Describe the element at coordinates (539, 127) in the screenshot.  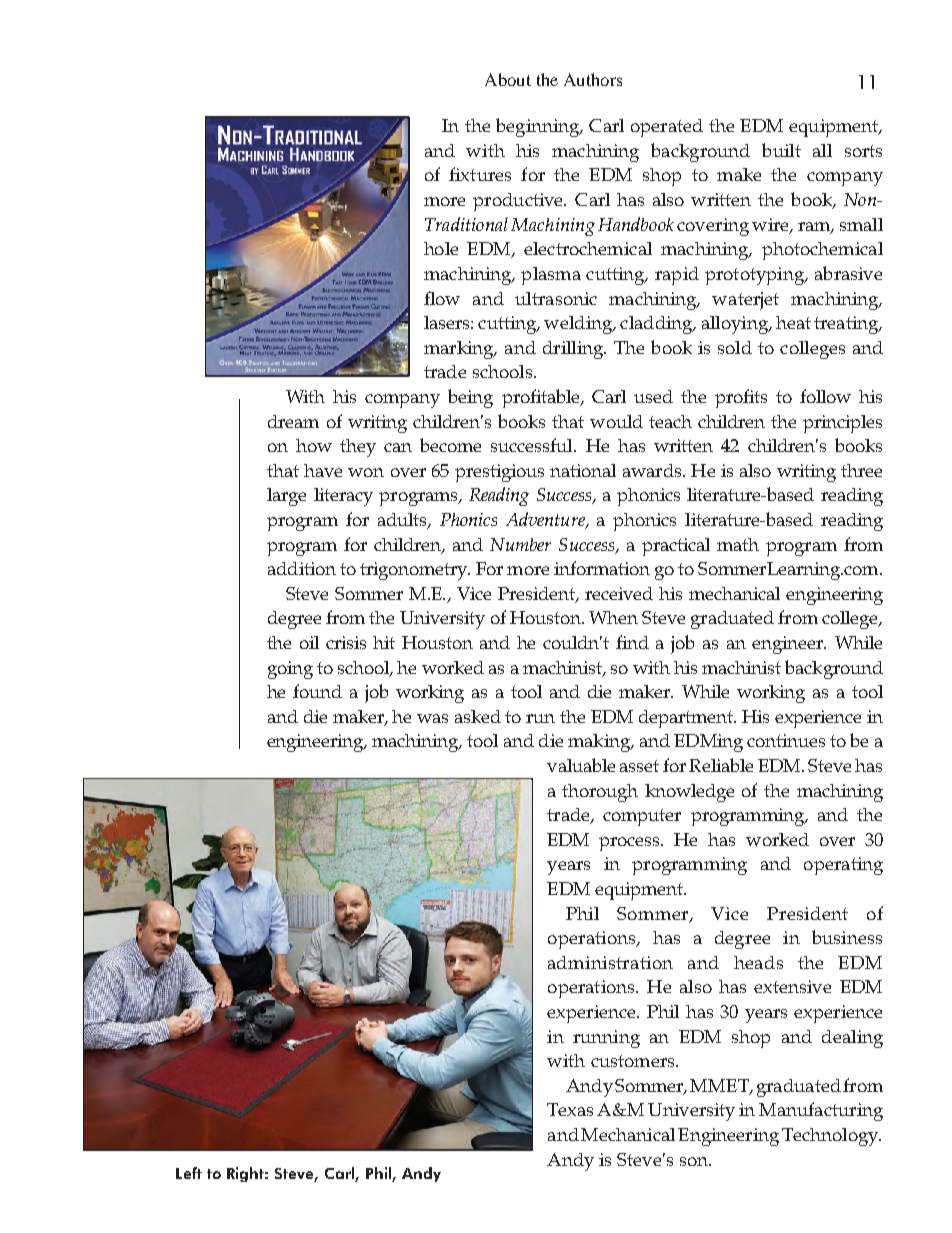
I see `beginning` at that location.
